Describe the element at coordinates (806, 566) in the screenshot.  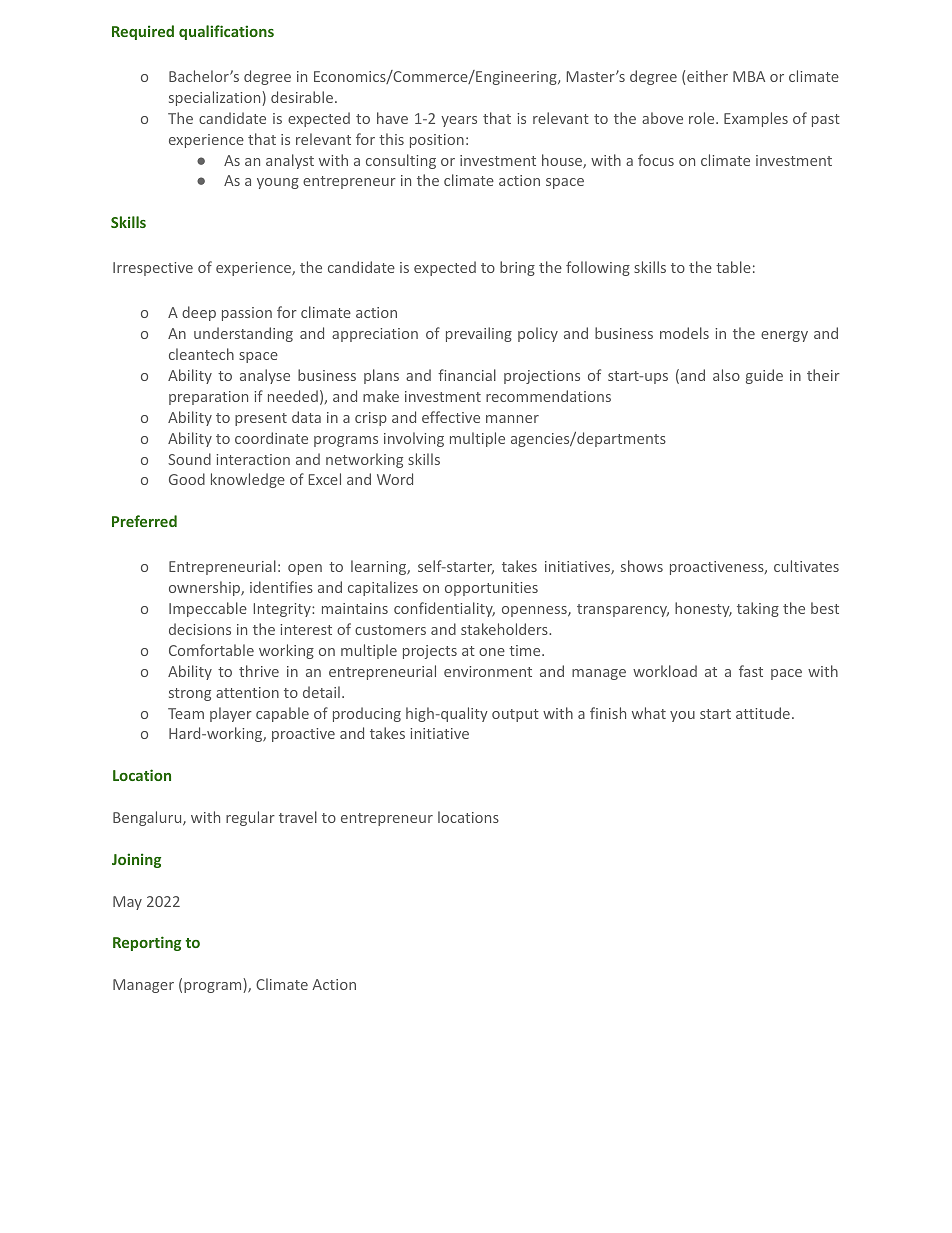
I see `cultivates` at that location.
